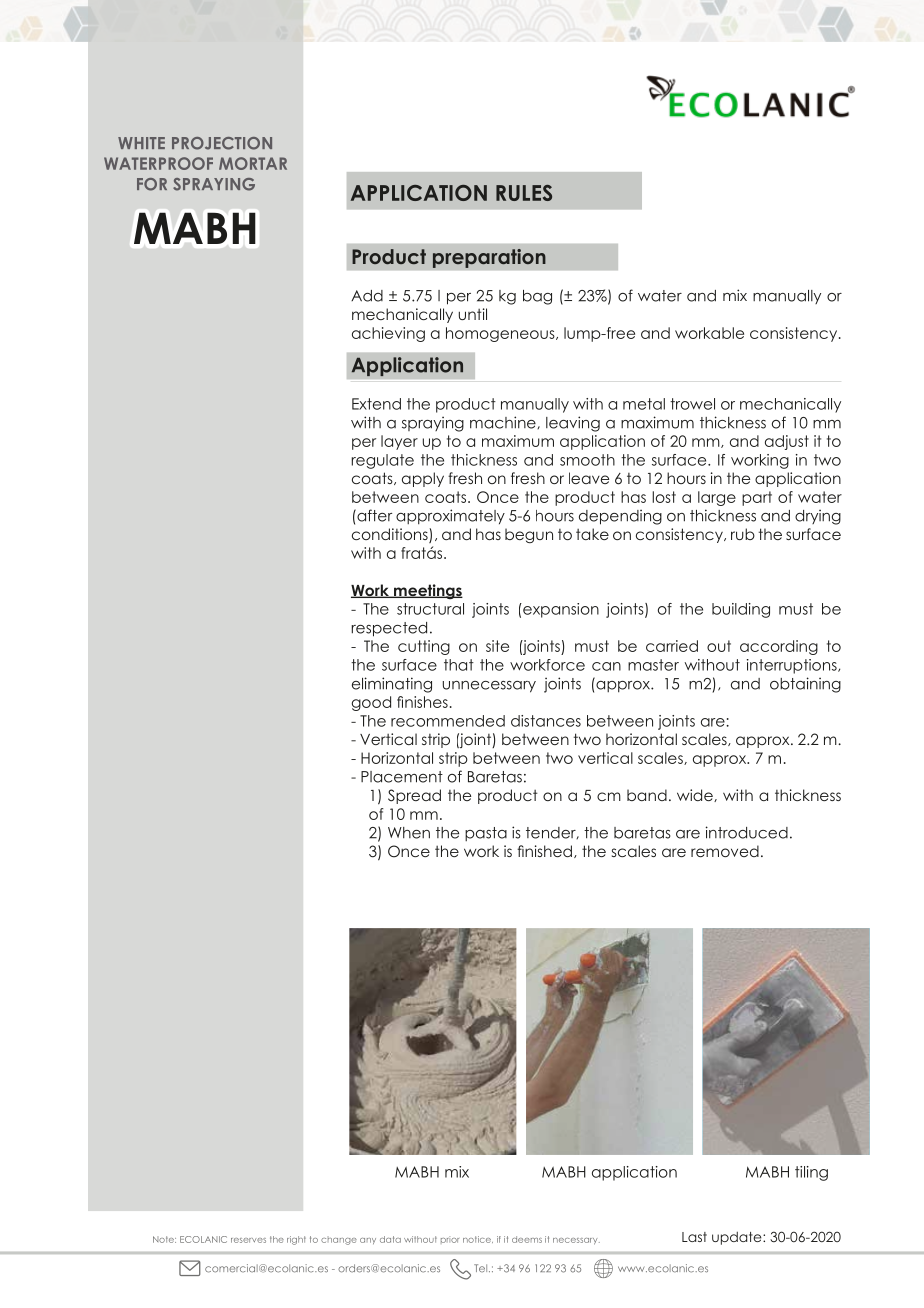 Image resolution: width=924 pixels, height=1308 pixels. I want to click on reserves, so click(248, 1240).
